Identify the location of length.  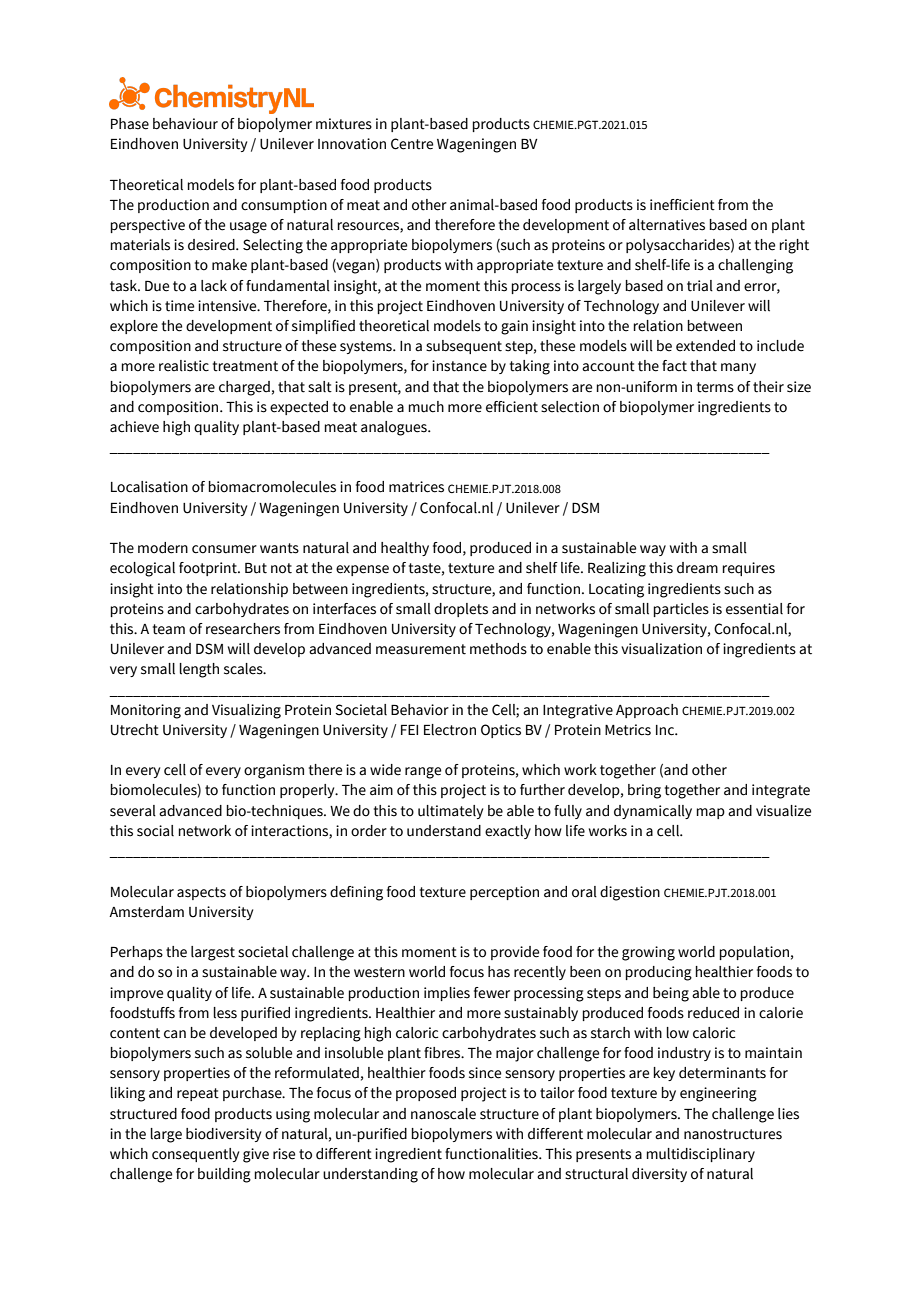
(199, 670).
